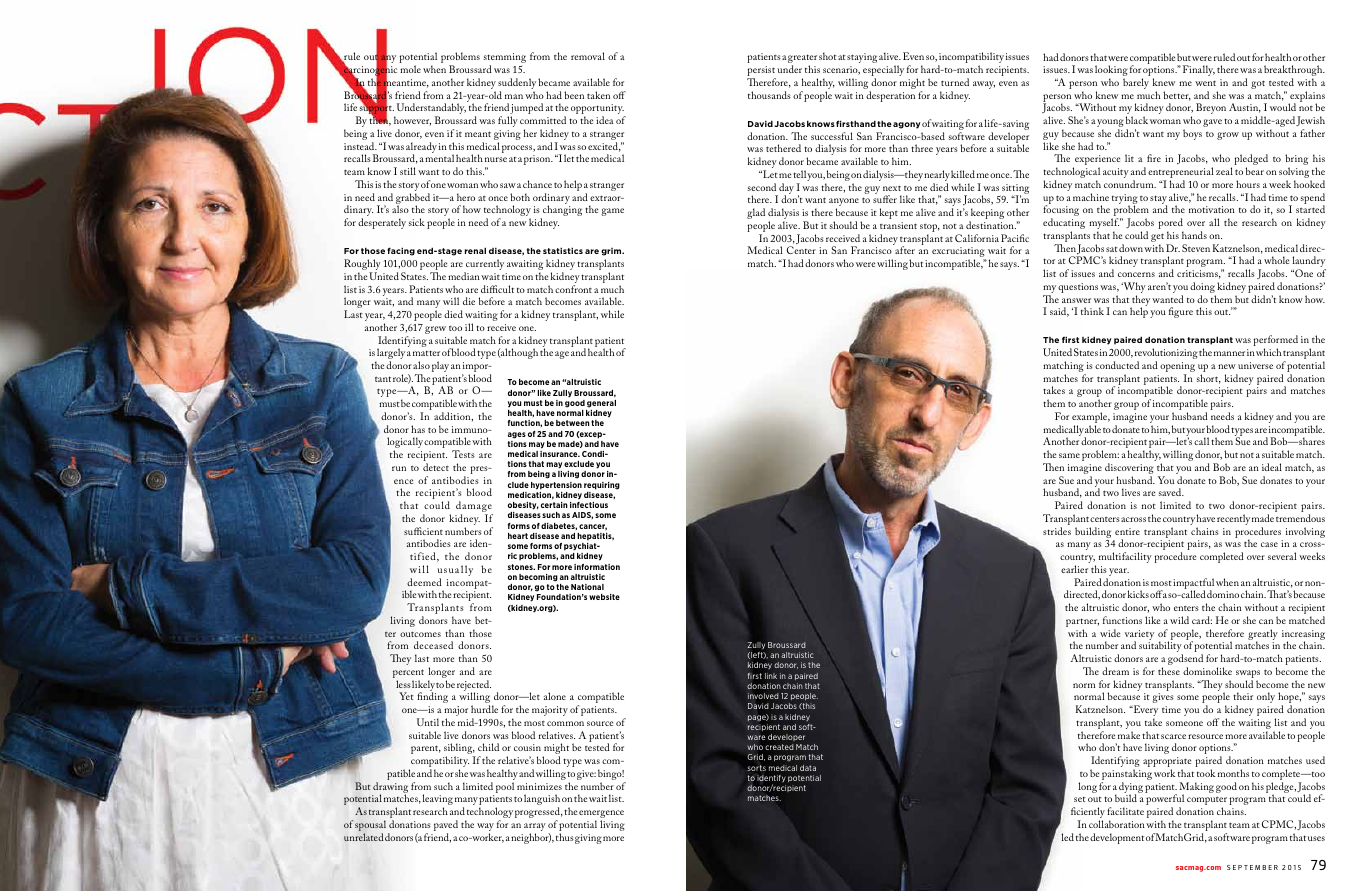 The width and height of the screenshot is (1372, 891). What do you see at coordinates (433, 645) in the screenshot?
I see `deceased` at bounding box center [433, 645].
